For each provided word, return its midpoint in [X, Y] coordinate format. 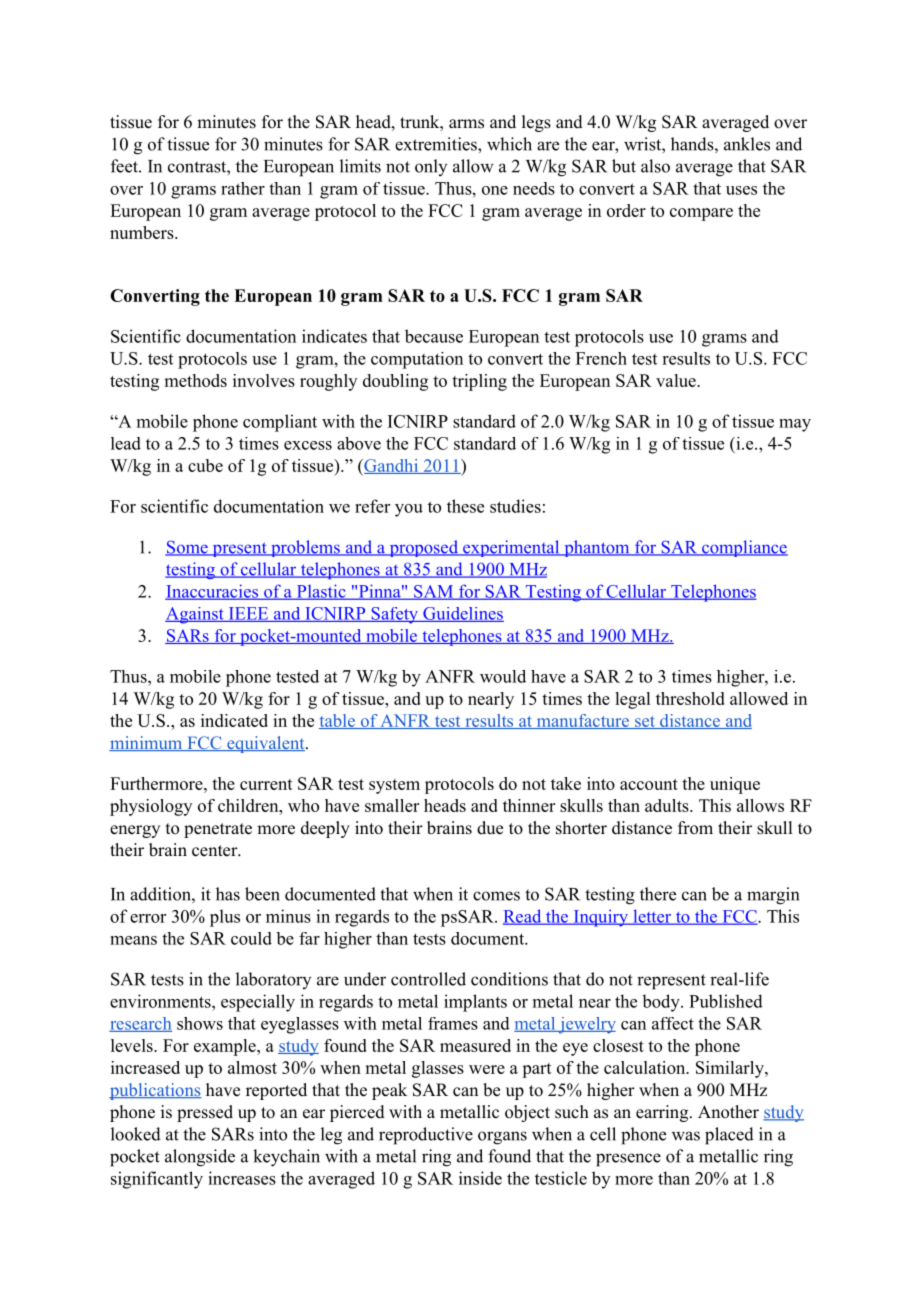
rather [243, 188]
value [677, 380]
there [658, 894]
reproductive [426, 1136]
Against [195, 615]
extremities [437, 144]
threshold [690, 698]
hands [692, 144]
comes [496, 896]
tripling [479, 382]
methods [195, 380]
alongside [200, 1158]
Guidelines [462, 614]
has [228, 894]
